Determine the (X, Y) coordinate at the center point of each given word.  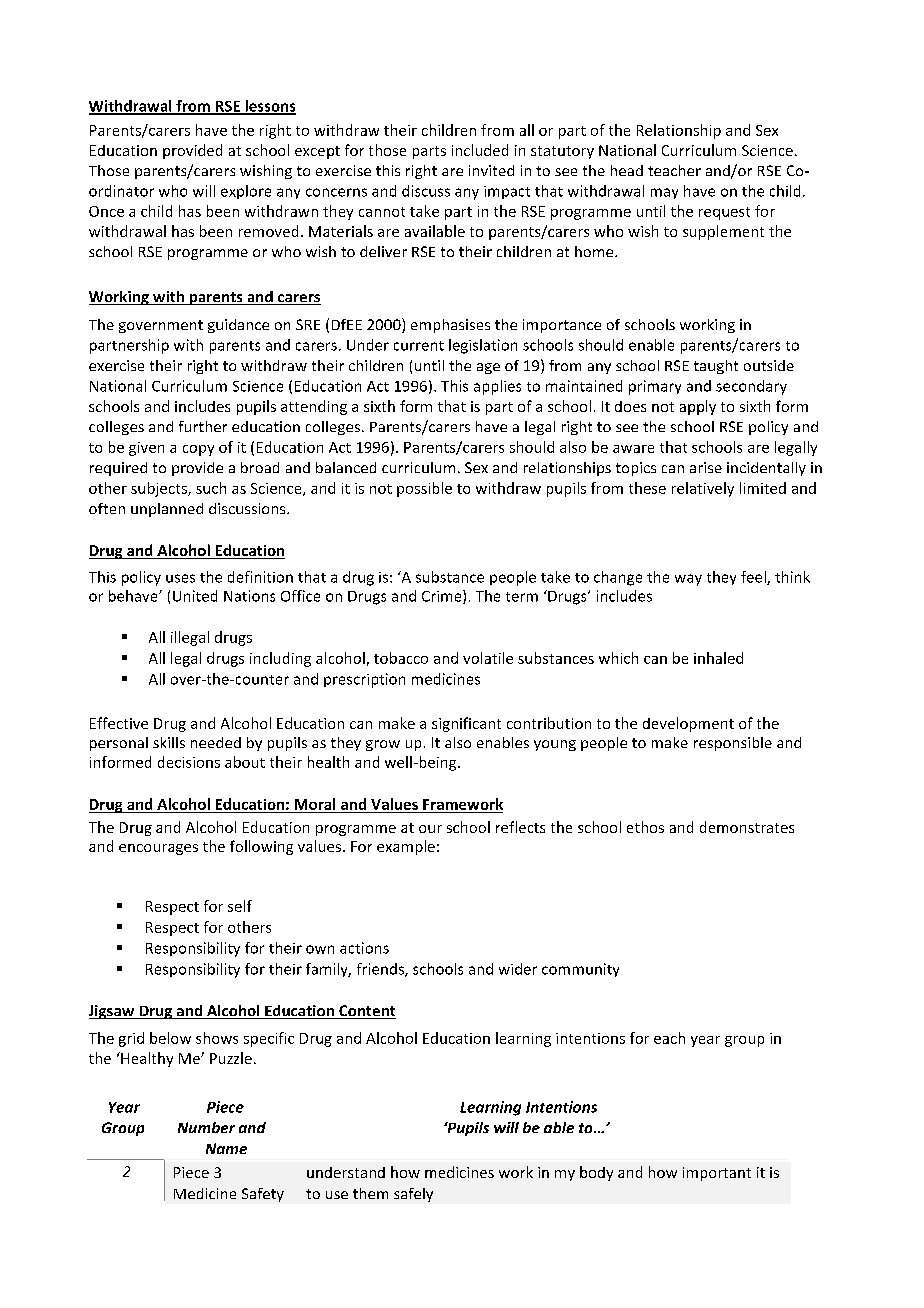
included (480, 150)
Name (226, 1148)
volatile (488, 658)
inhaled (718, 658)
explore (246, 192)
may (664, 193)
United (195, 596)
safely (413, 1195)
